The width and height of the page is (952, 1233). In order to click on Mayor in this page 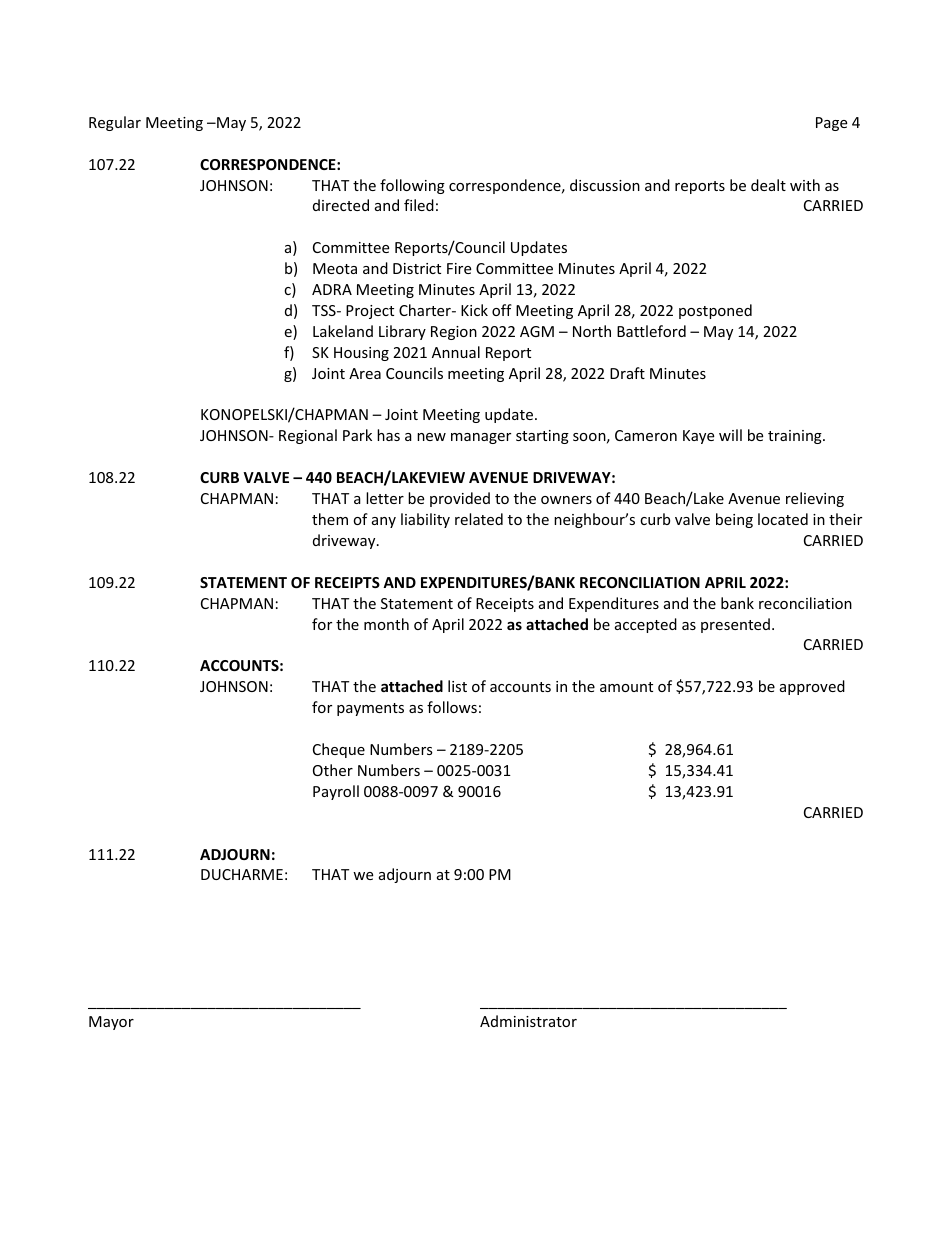, I will do `click(111, 1023)`.
